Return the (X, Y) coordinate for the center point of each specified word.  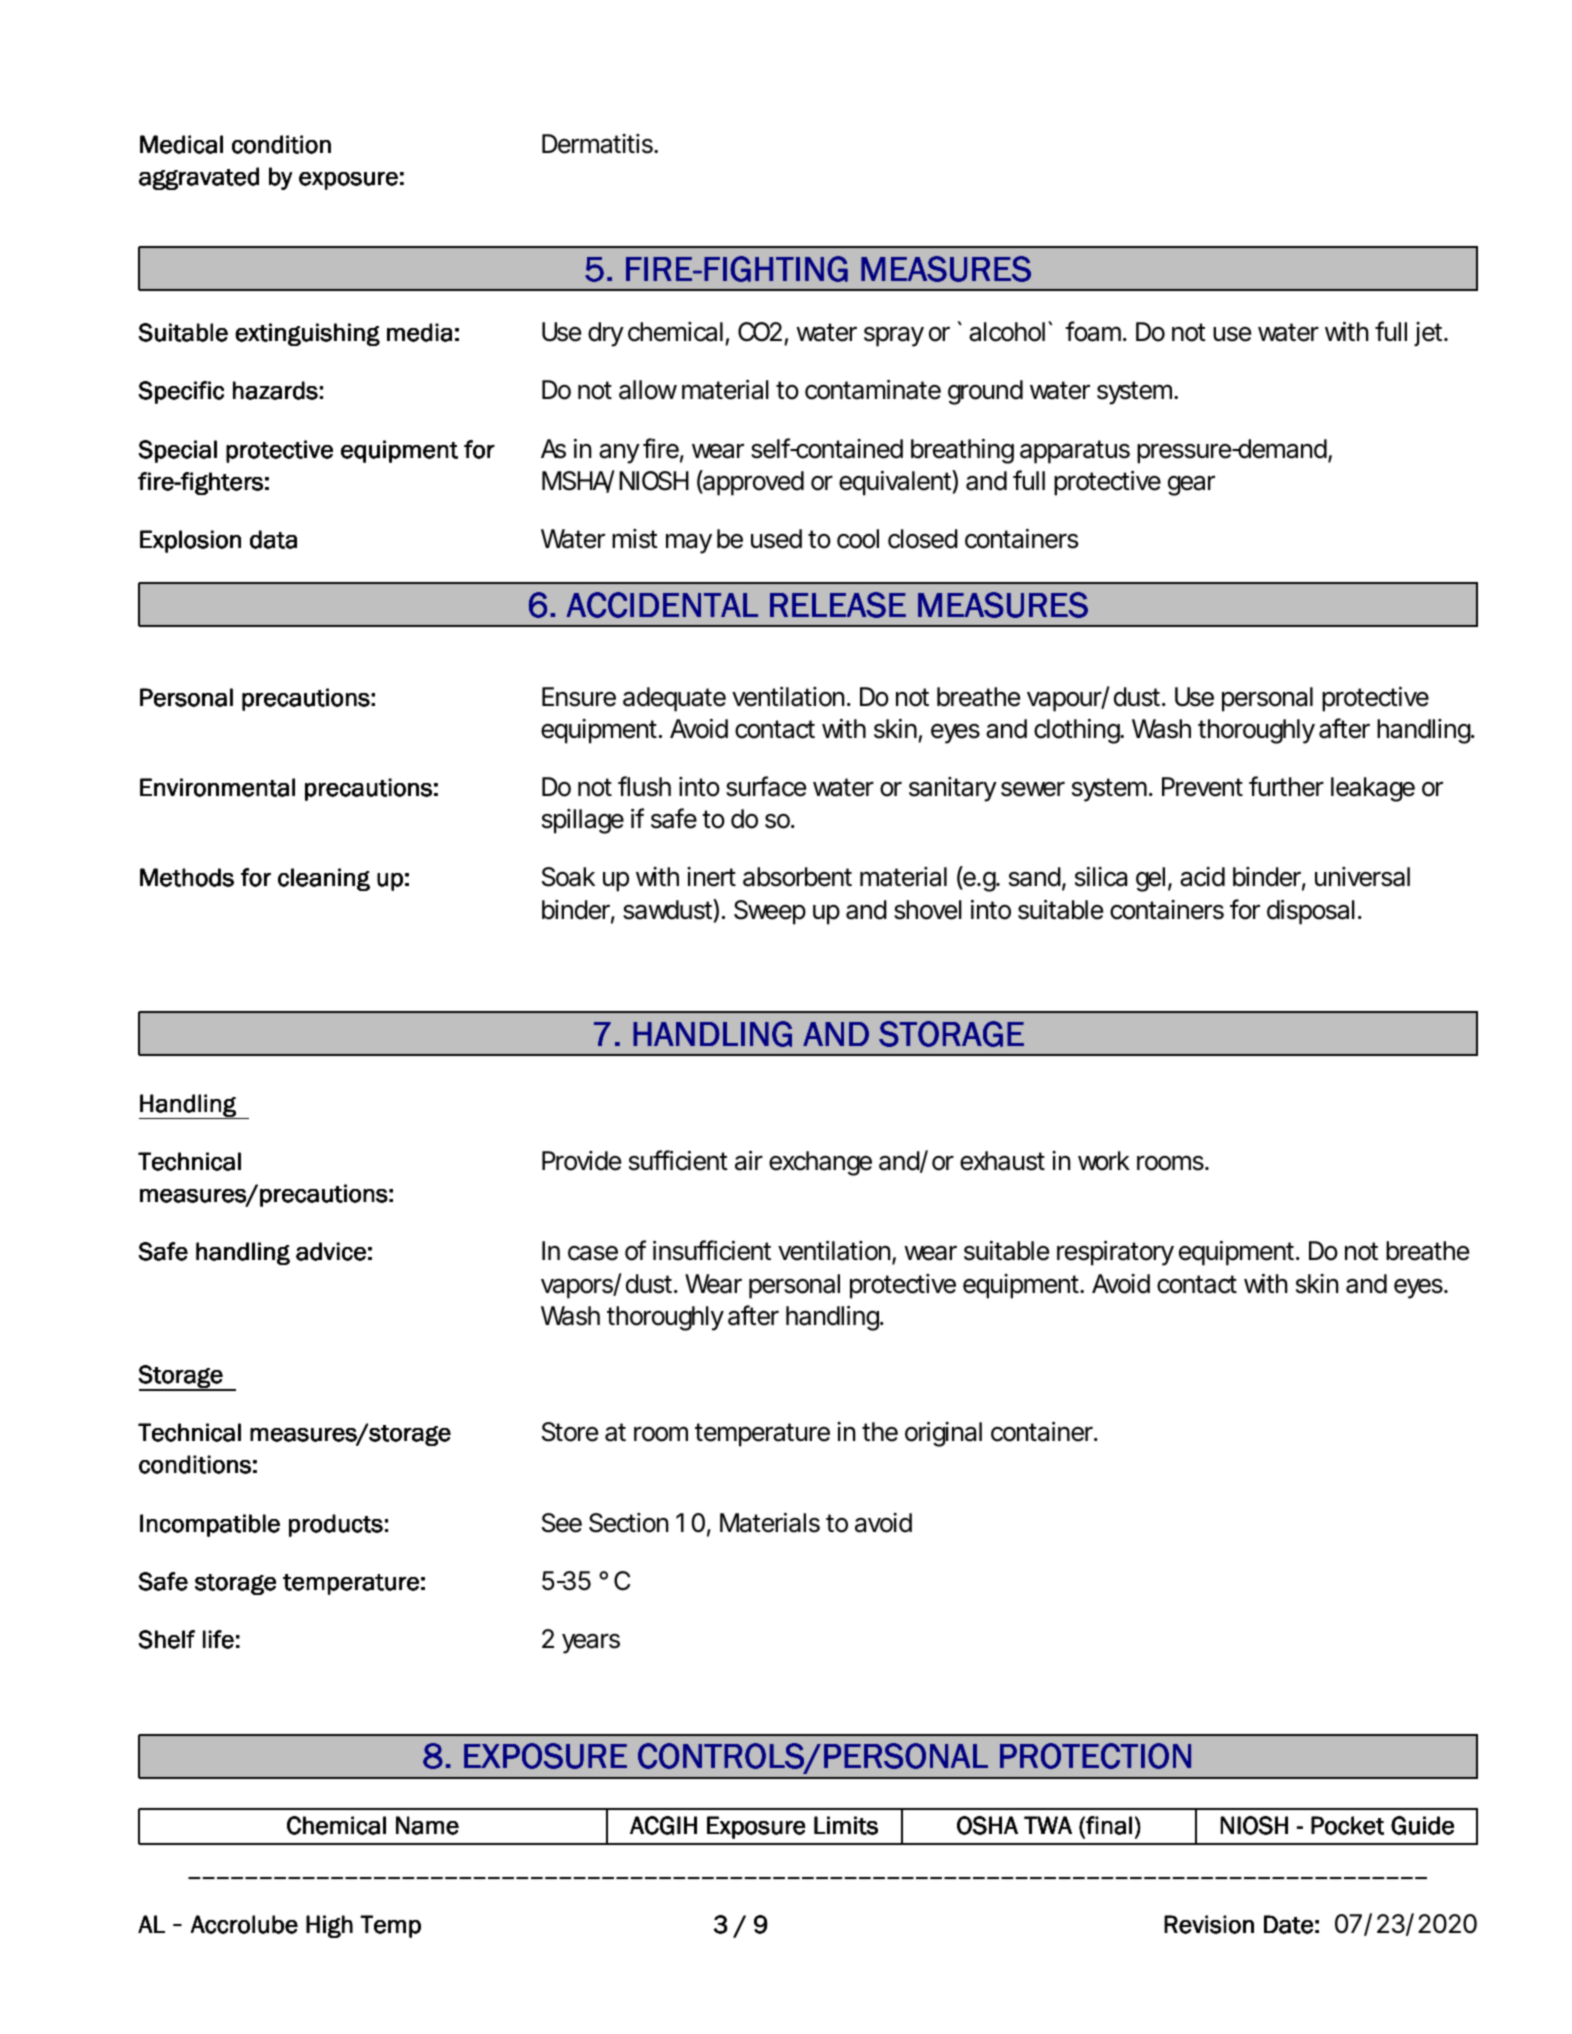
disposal (1311, 912)
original (943, 1434)
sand (1035, 877)
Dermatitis (599, 144)
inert (711, 877)
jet (1430, 334)
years (591, 1643)
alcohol (1007, 332)
